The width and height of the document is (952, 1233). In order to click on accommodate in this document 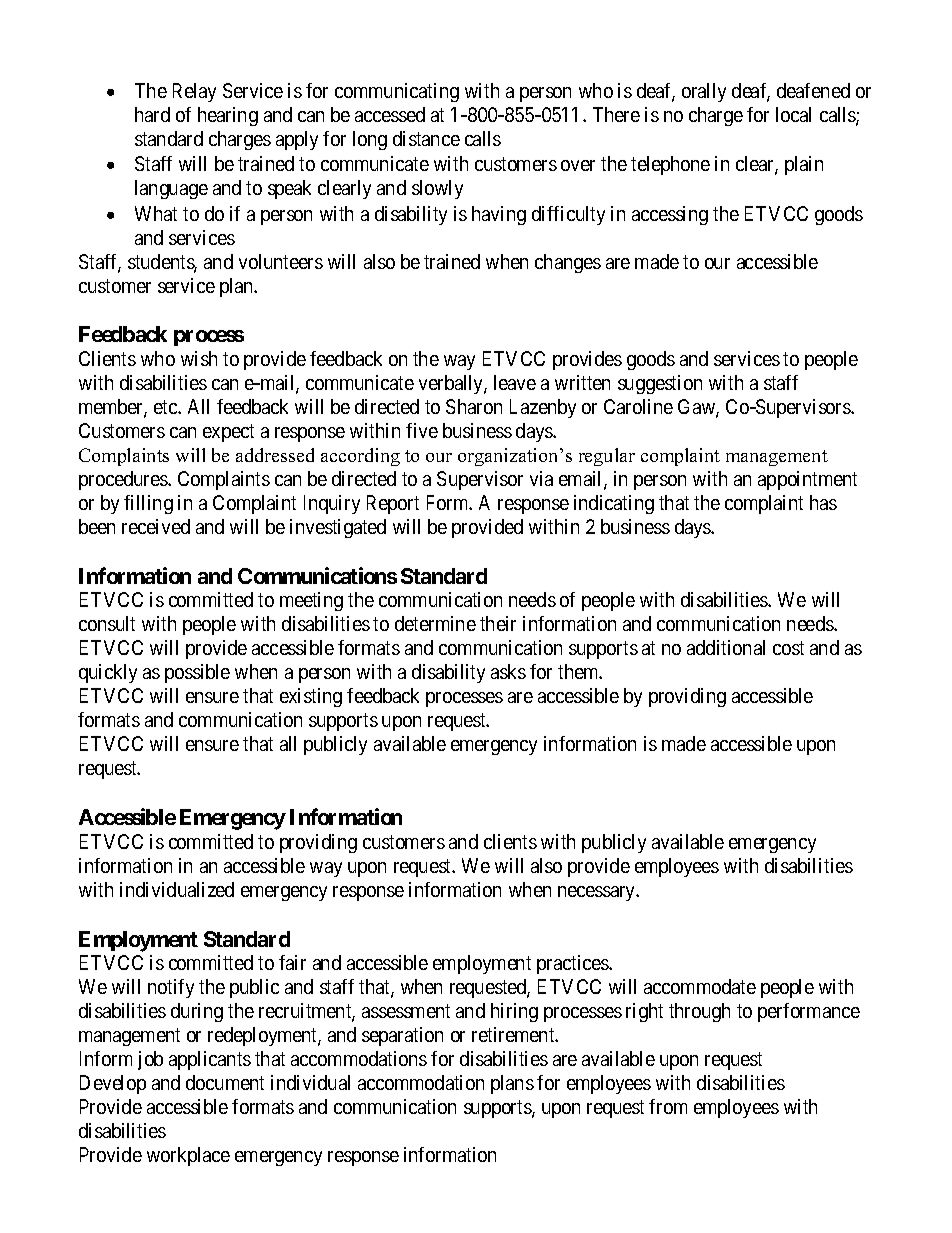, I will do `click(700, 986)`.
